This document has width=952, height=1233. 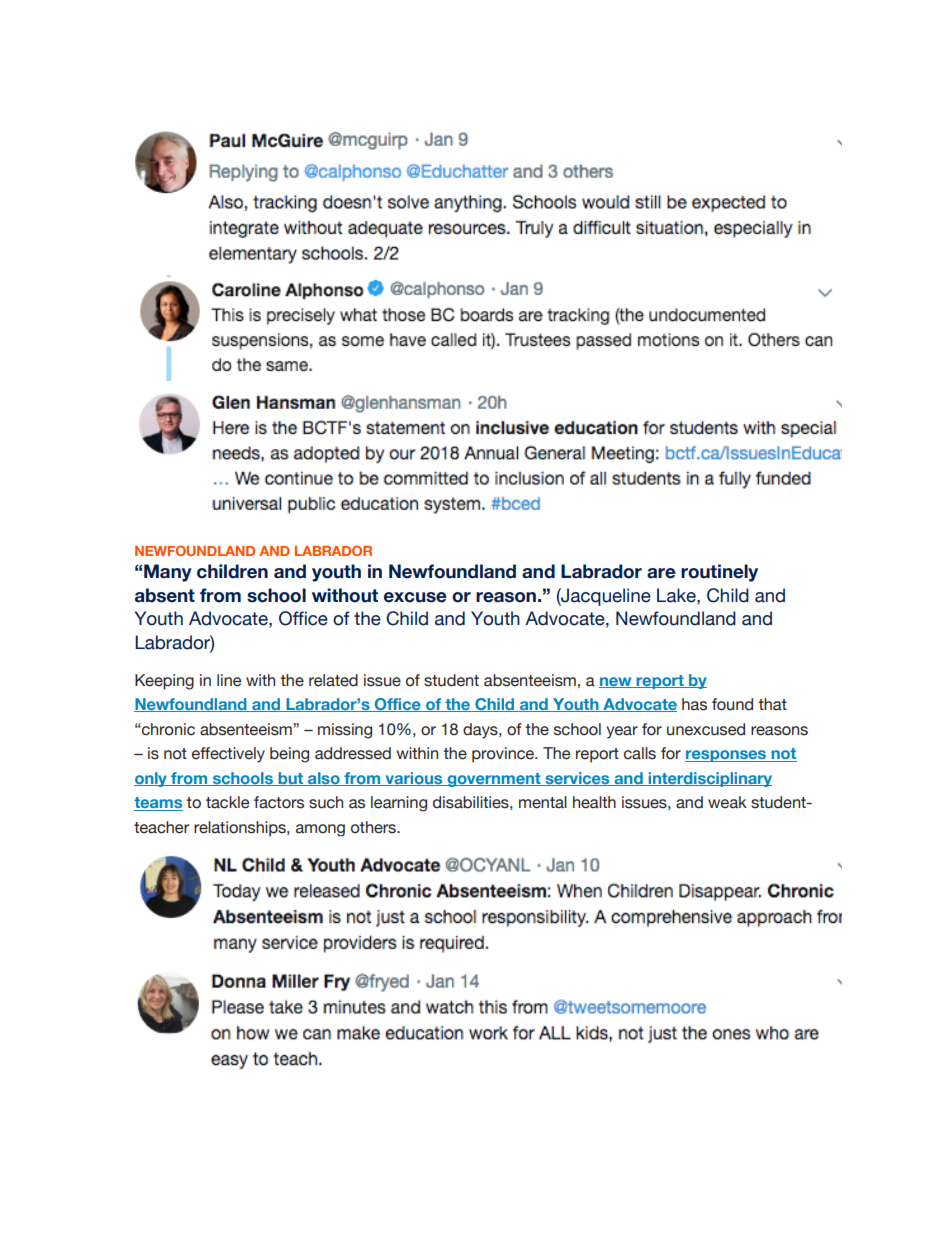 What do you see at coordinates (168, 573) in the document?
I see `Many` at bounding box center [168, 573].
